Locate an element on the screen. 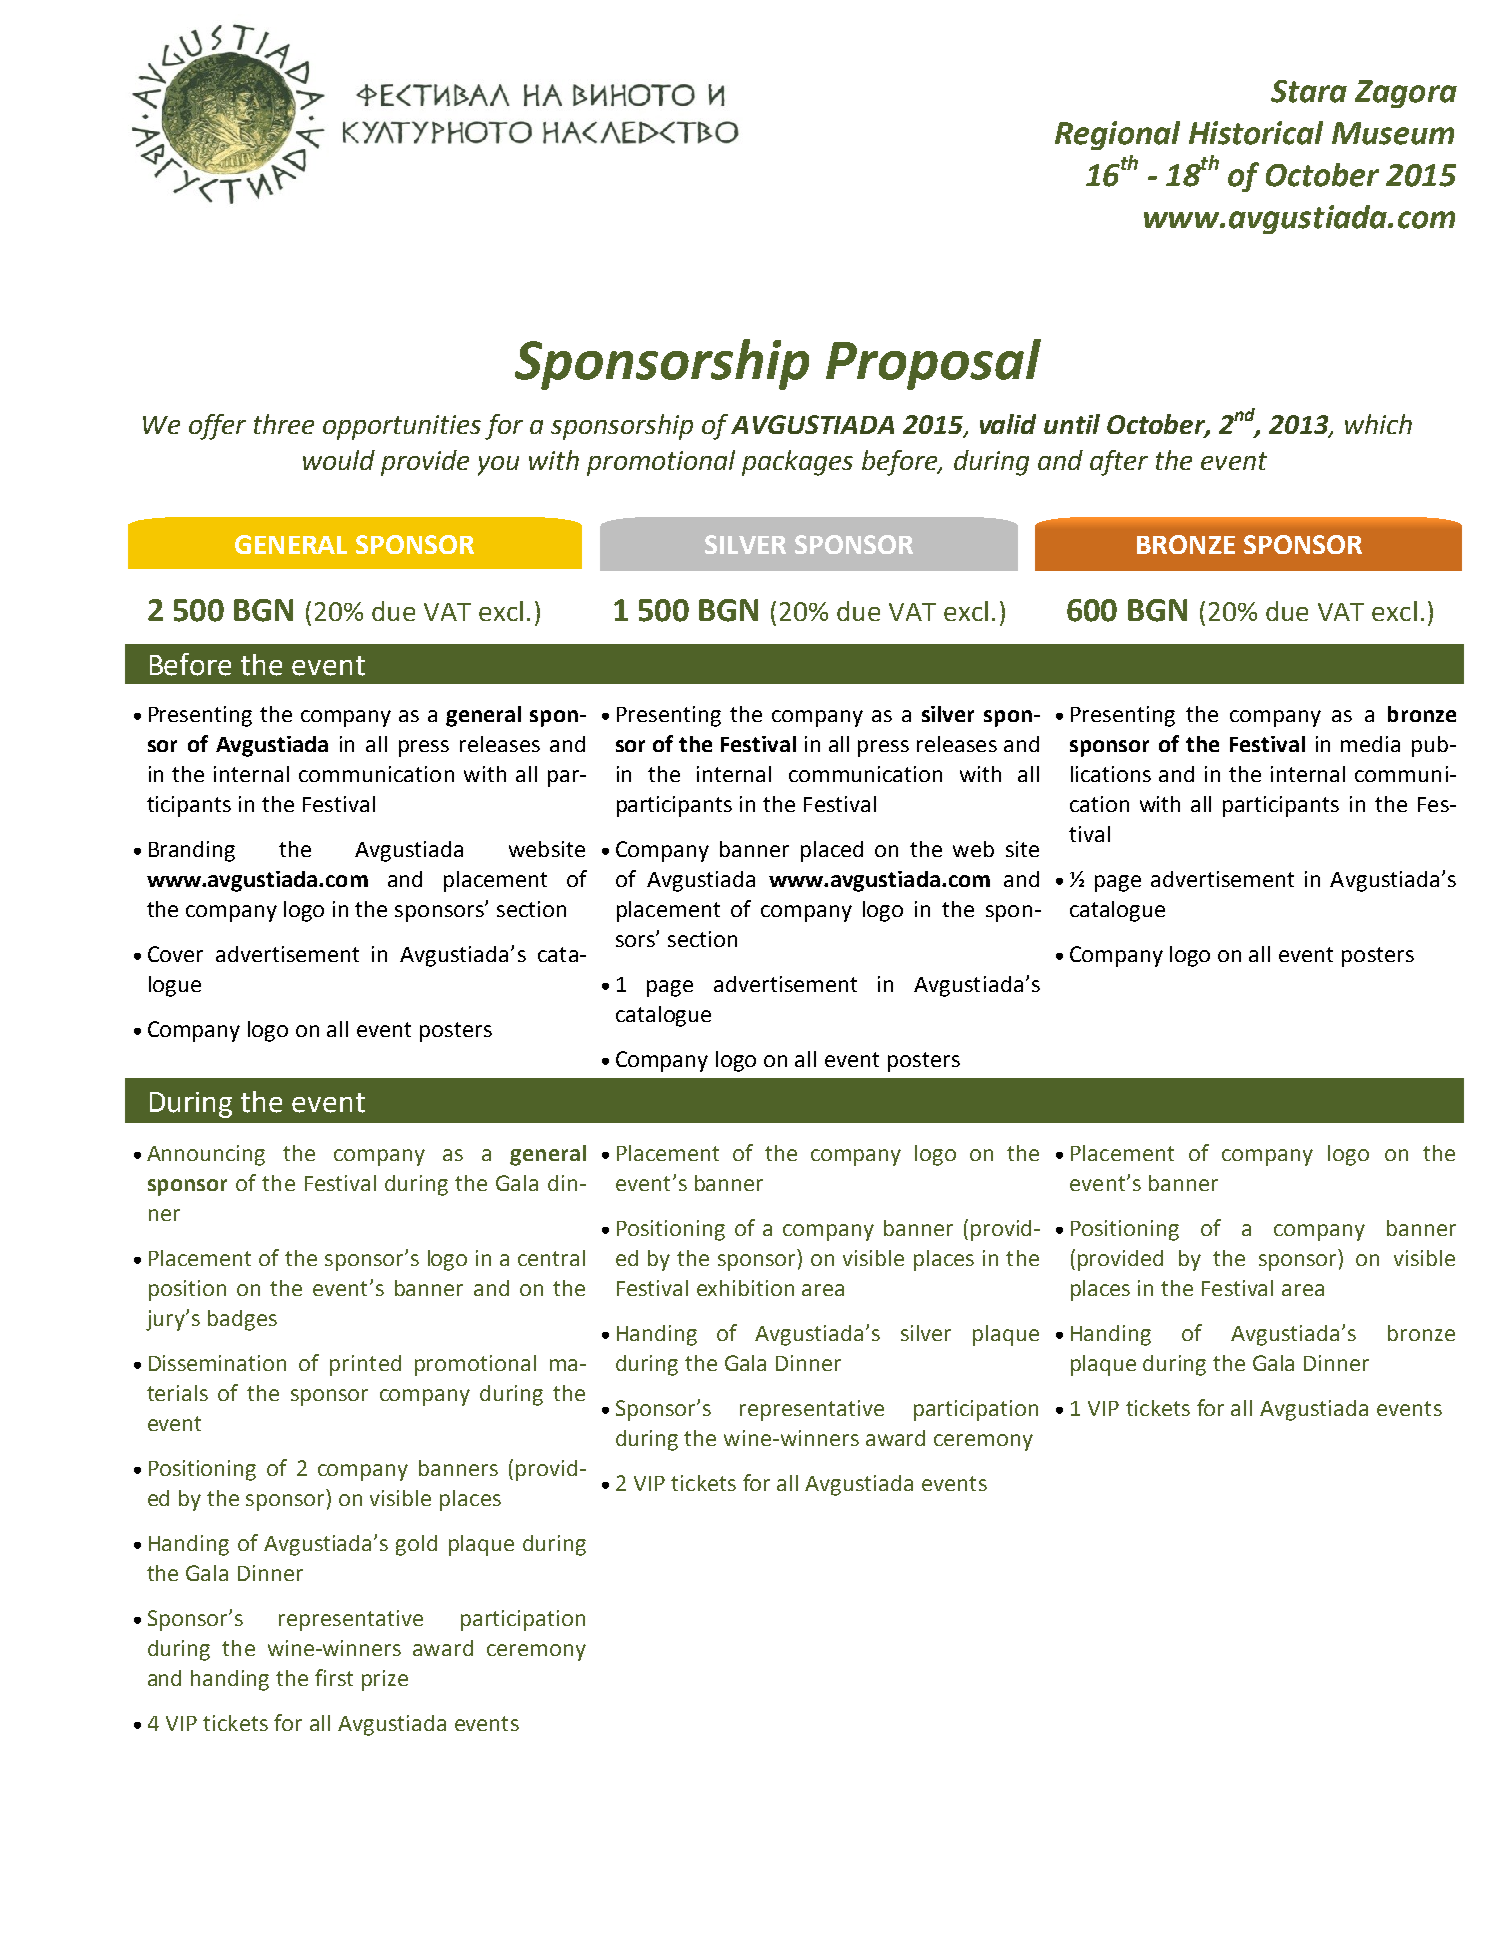  first is located at coordinates (334, 1677).
